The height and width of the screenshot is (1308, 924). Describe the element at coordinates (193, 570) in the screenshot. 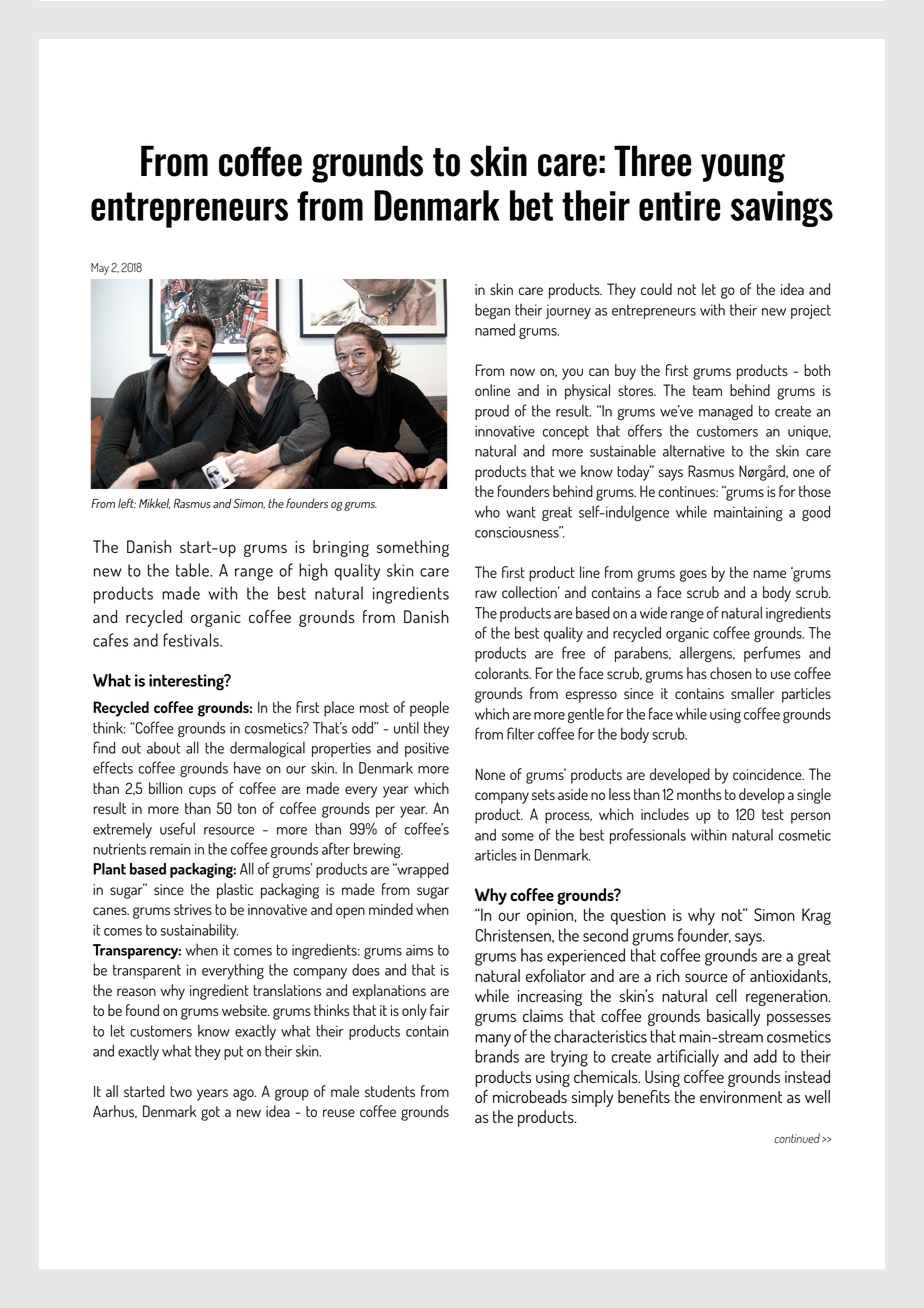

I see `table` at that location.
